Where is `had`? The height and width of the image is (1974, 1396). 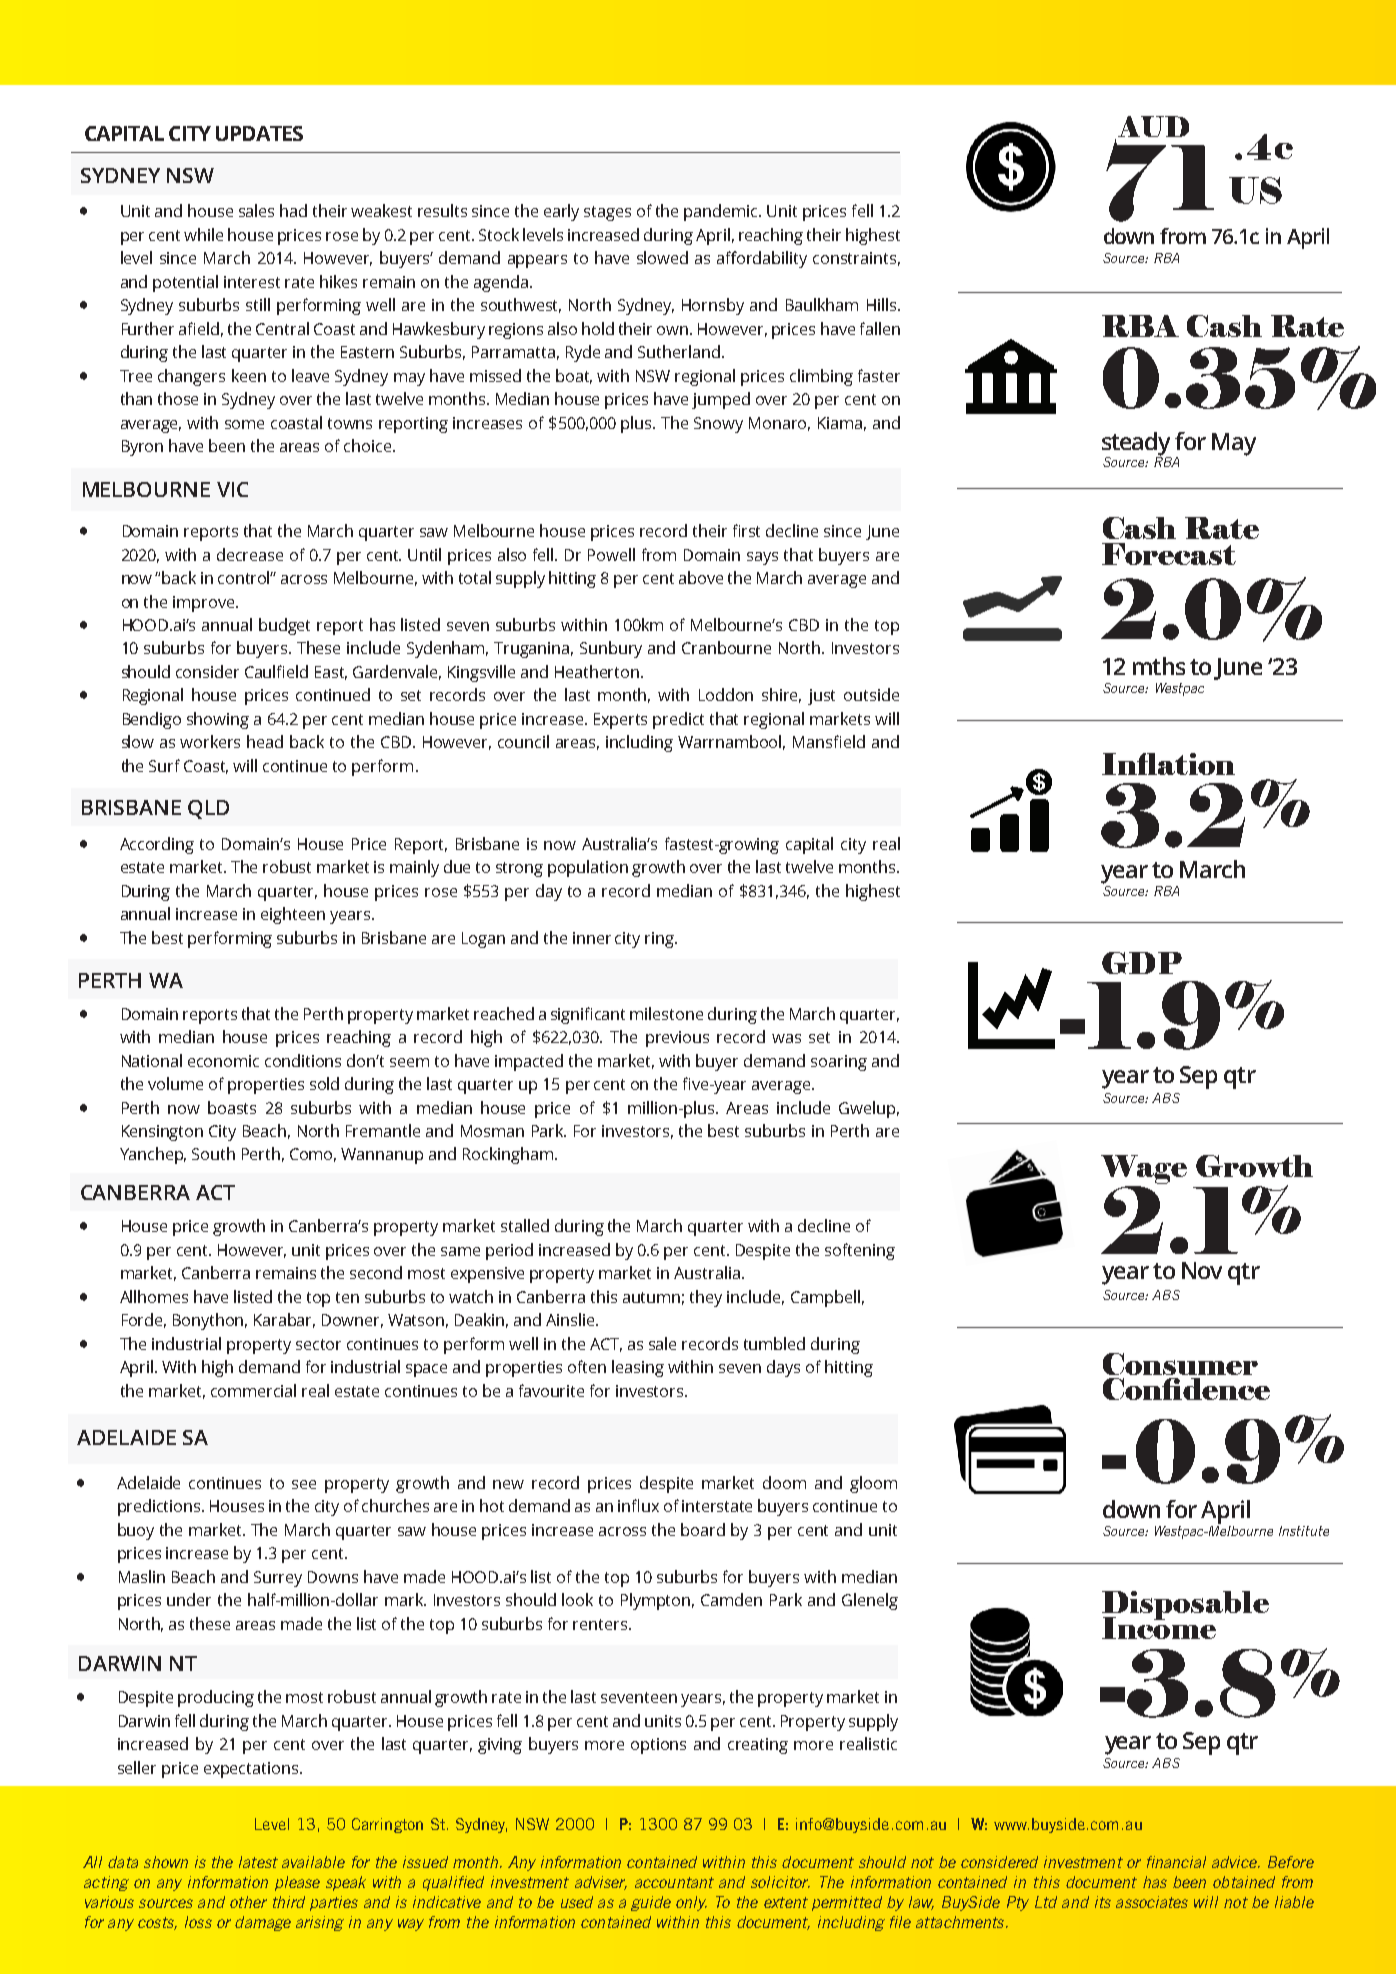 had is located at coordinates (293, 210).
